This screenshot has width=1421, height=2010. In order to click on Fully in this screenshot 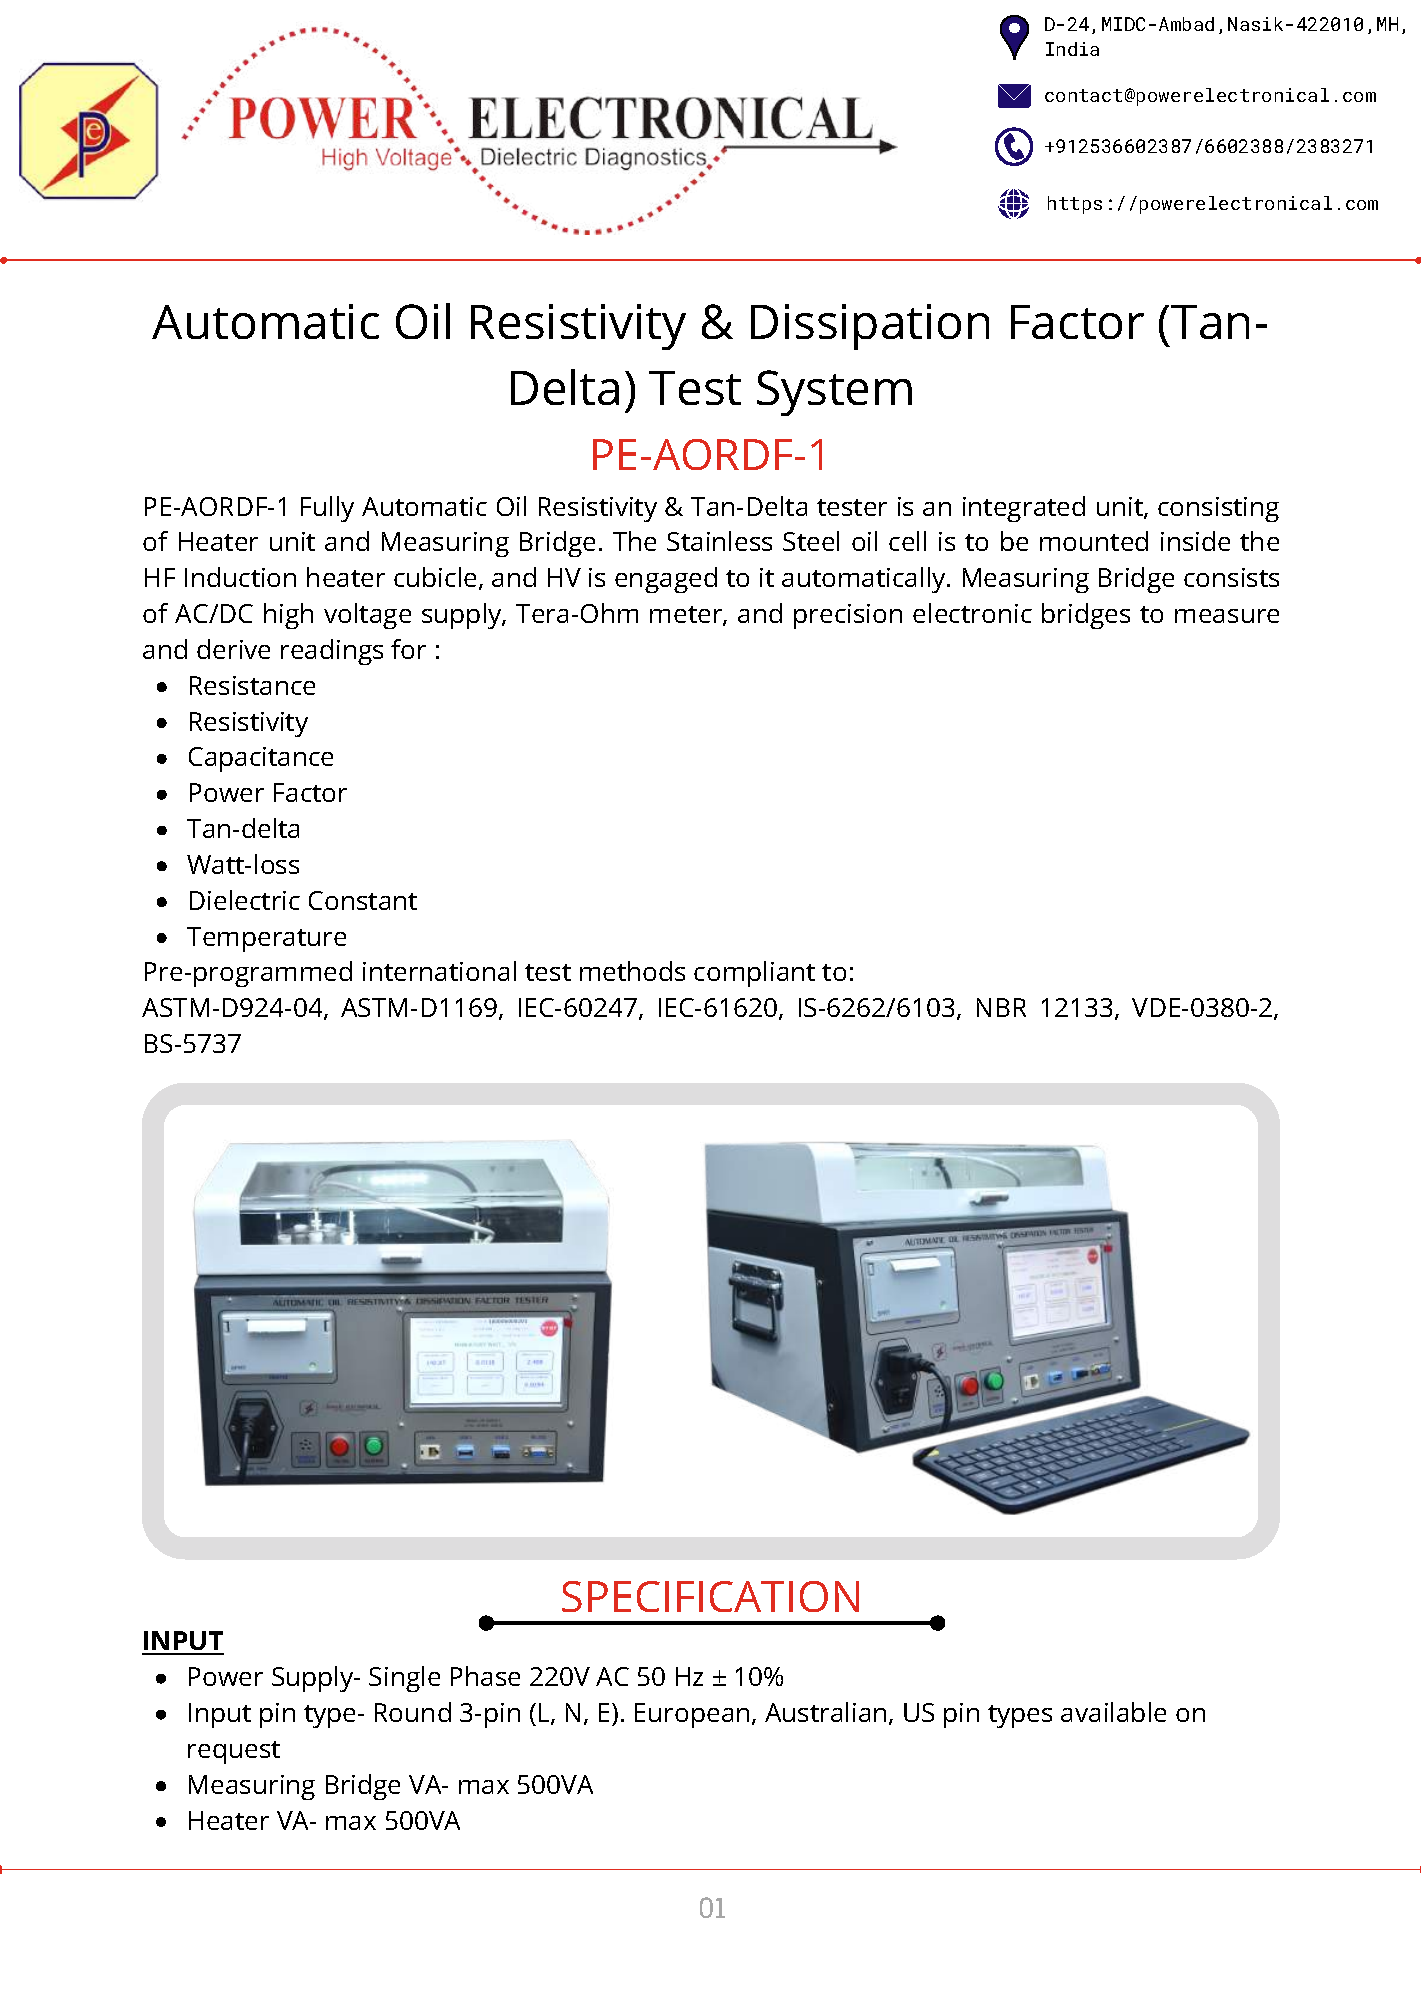, I will do `click(327, 509)`.
